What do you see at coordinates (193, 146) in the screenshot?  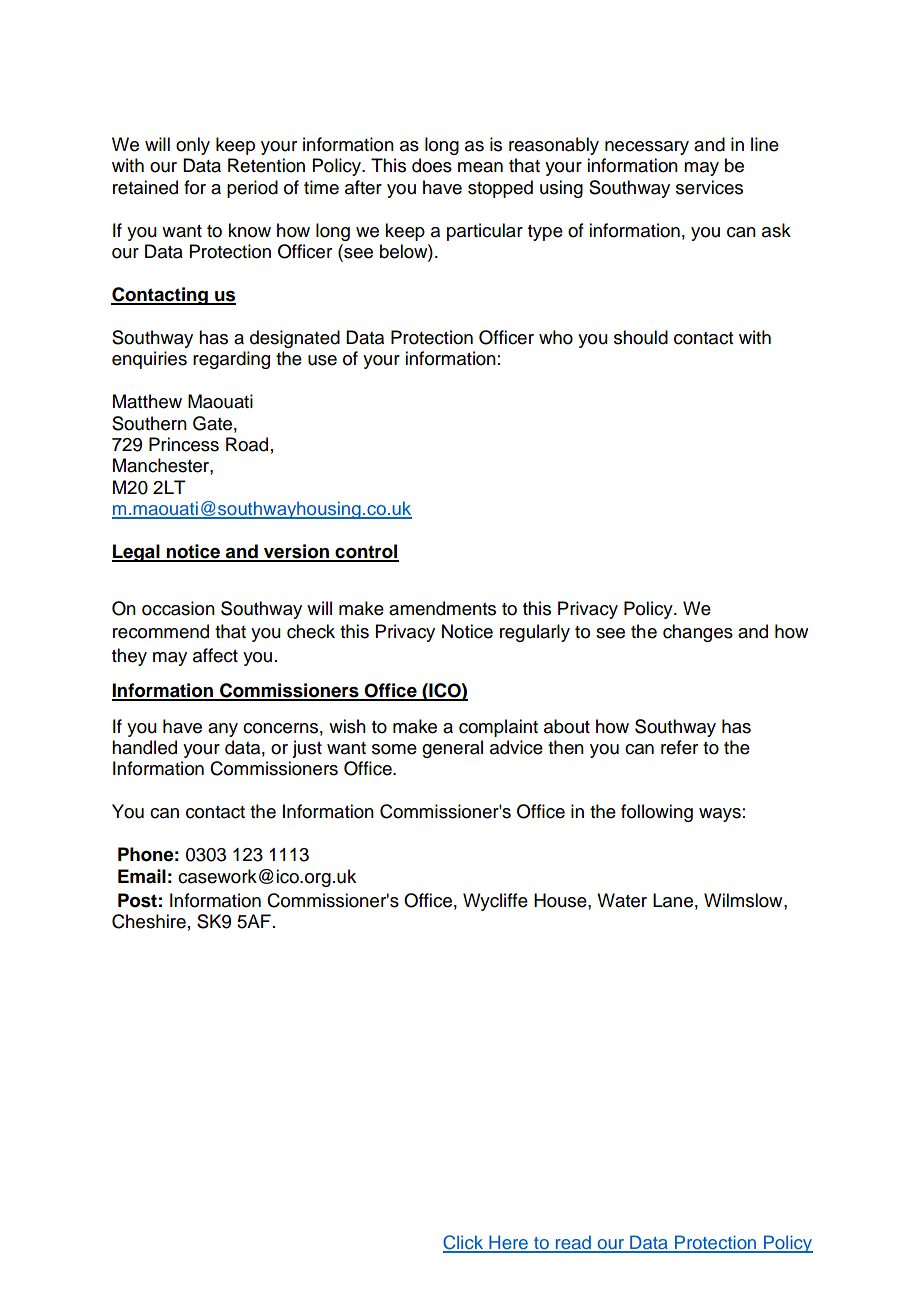 I see `only` at bounding box center [193, 146].
